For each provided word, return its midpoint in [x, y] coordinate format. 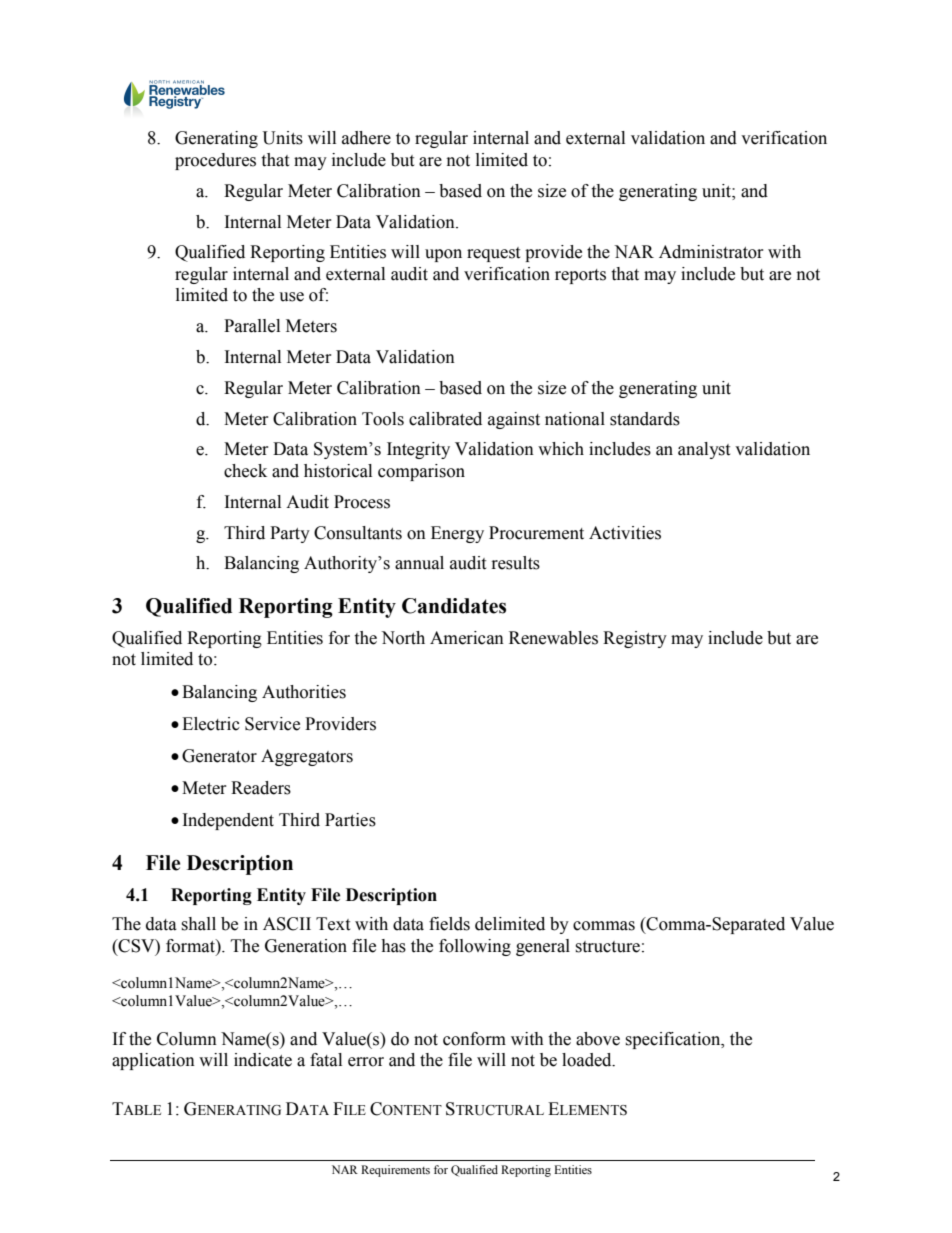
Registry [635, 639]
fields [449, 924]
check [245, 471]
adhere [366, 138]
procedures [215, 161]
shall [198, 924]
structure [607, 947]
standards [645, 419]
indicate [263, 1060]
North [403, 638]
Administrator [711, 252]
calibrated [445, 419]
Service [272, 724]
